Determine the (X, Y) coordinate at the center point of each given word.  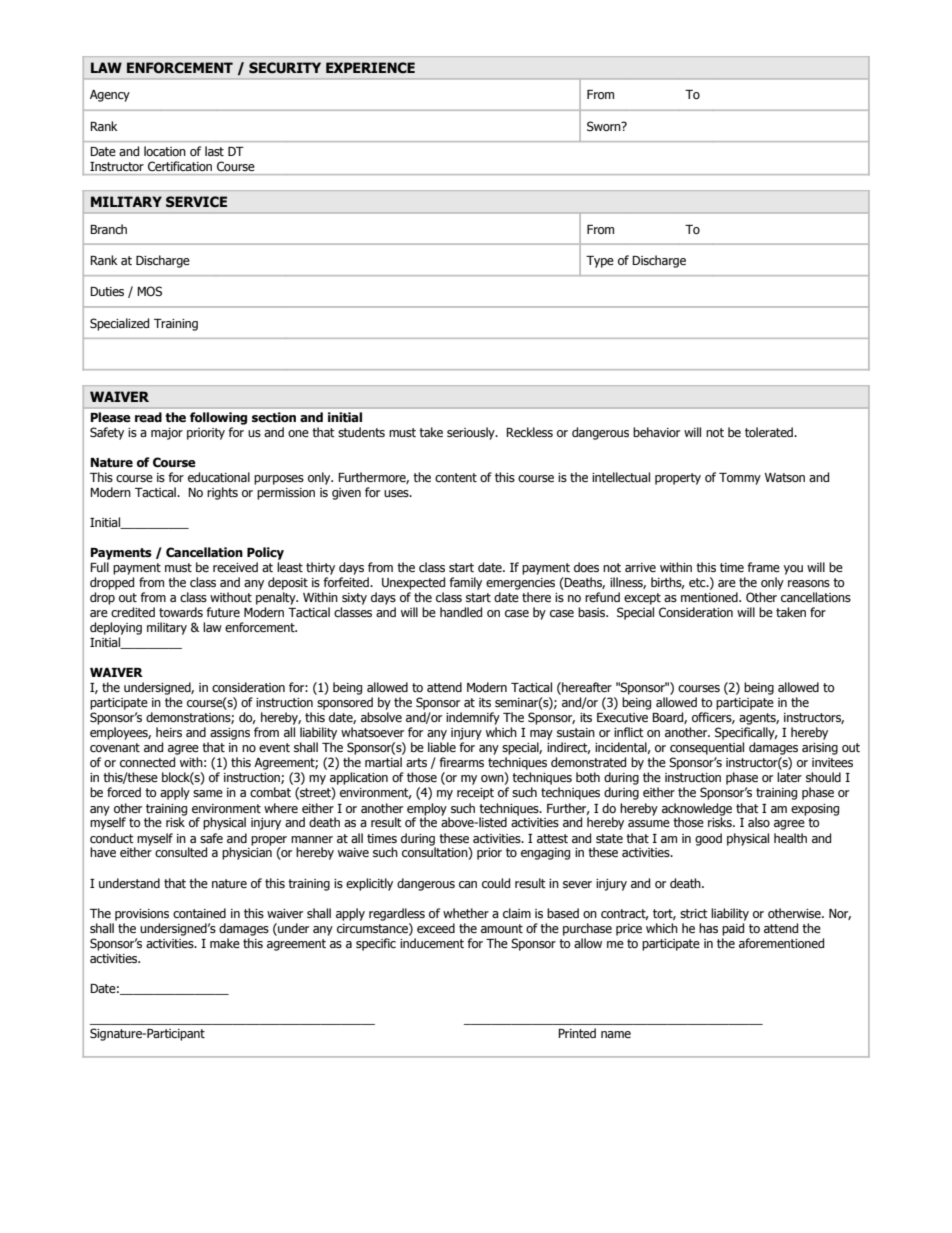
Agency (110, 96)
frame (763, 567)
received (235, 567)
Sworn (605, 126)
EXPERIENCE (370, 68)
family (465, 583)
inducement (432, 943)
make (225, 943)
